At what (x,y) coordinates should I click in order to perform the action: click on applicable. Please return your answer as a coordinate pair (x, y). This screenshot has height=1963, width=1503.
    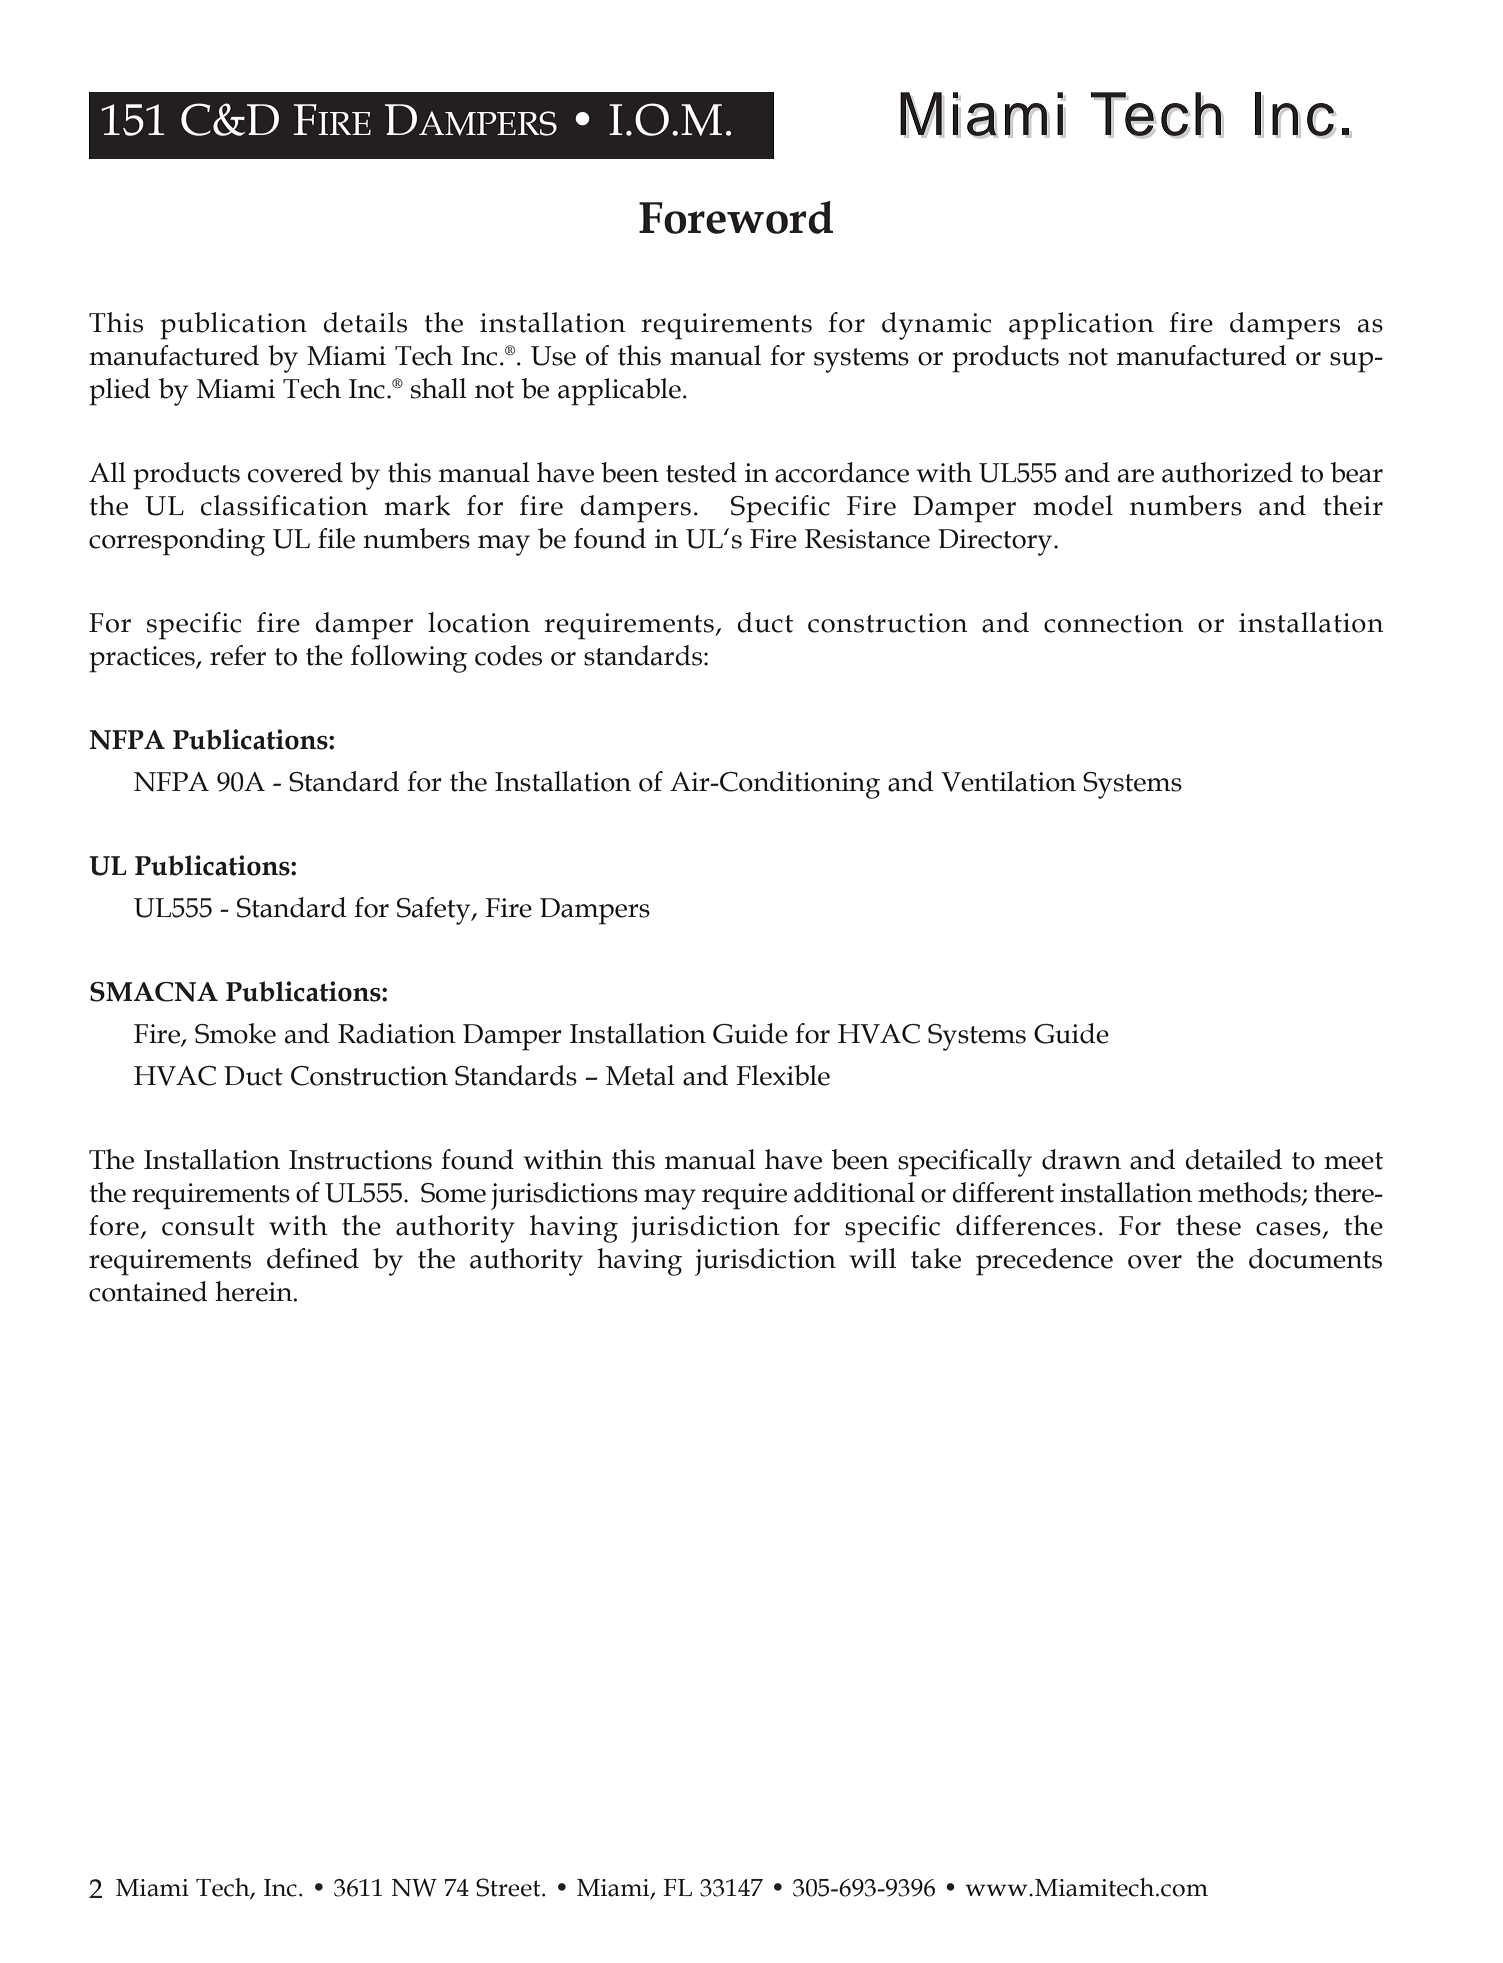
    Looking at the image, I should click on (619, 392).
